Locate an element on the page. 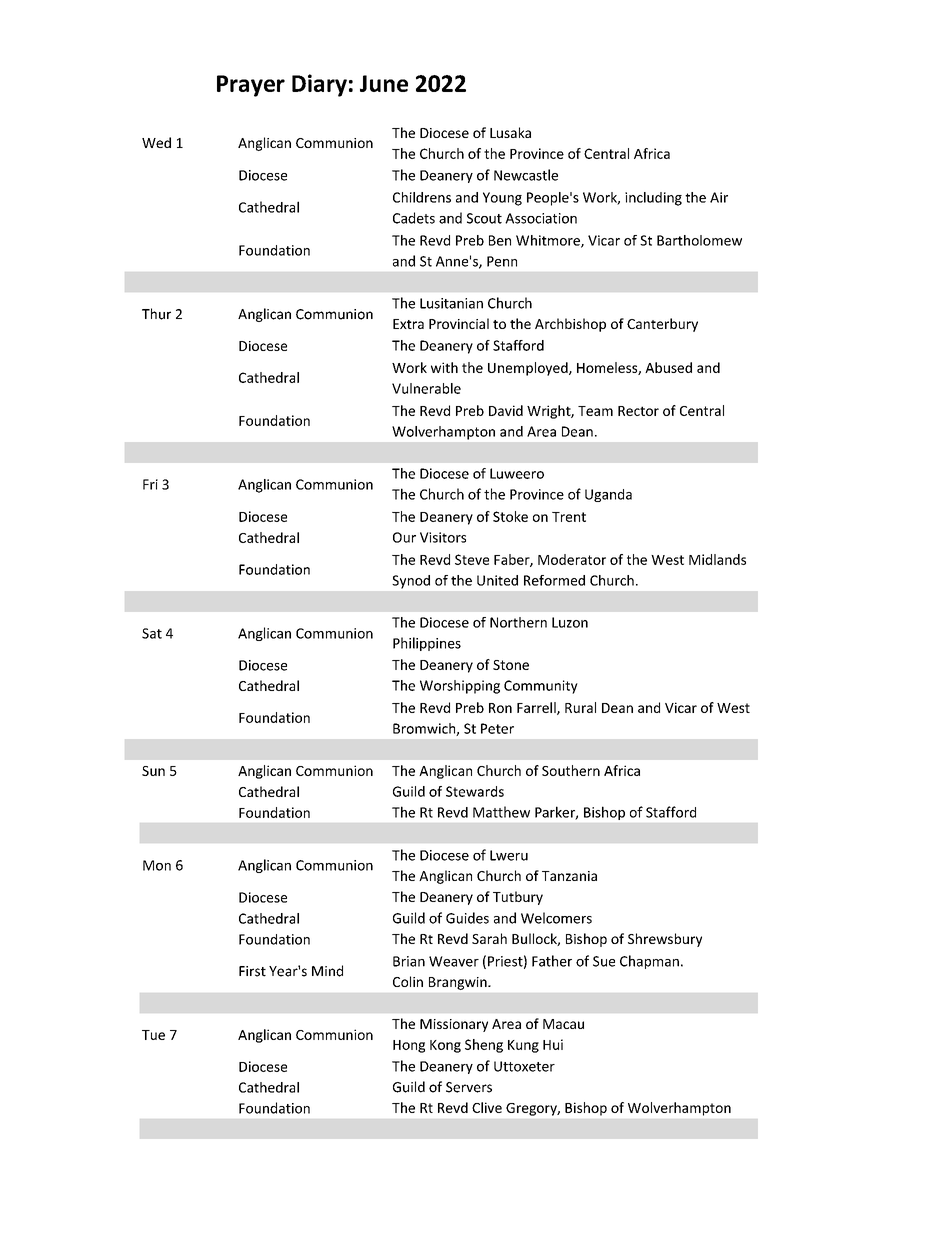 Image resolution: width=952 pixels, height=1233 pixels. Stewards is located at coordinates (475, 791).
